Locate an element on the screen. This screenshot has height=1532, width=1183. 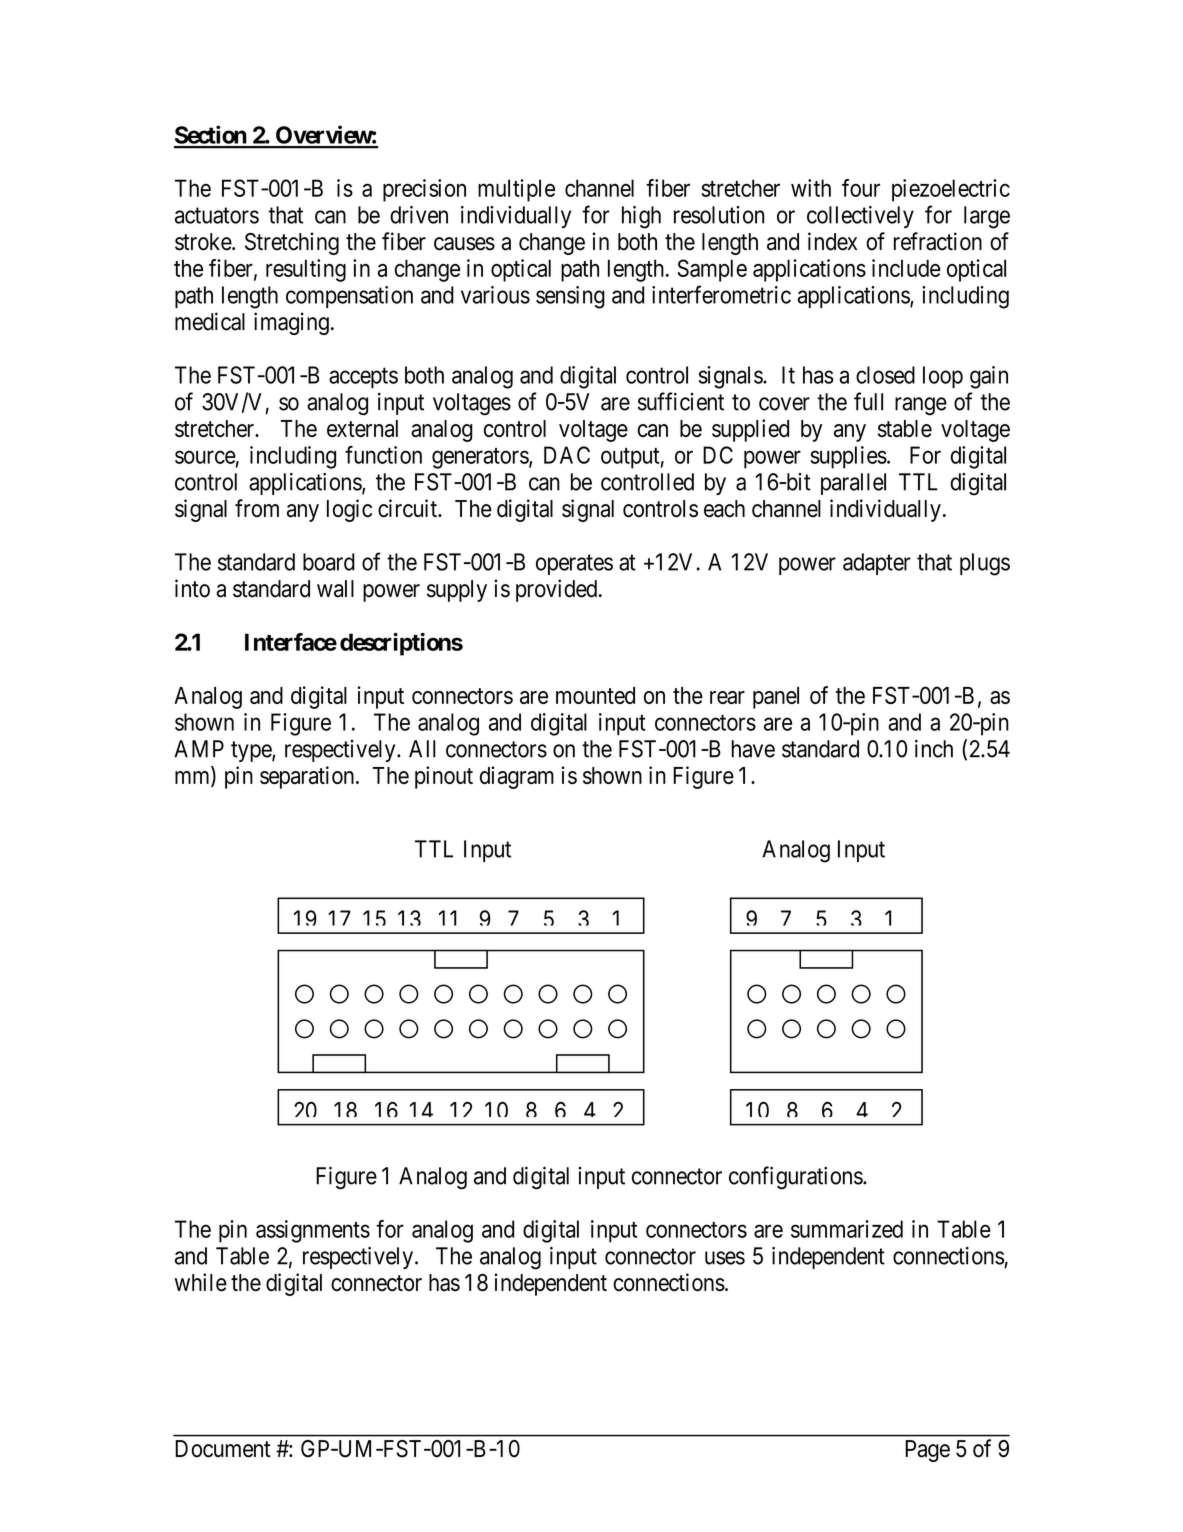
assignments is located at coordinates (313, 1231).
